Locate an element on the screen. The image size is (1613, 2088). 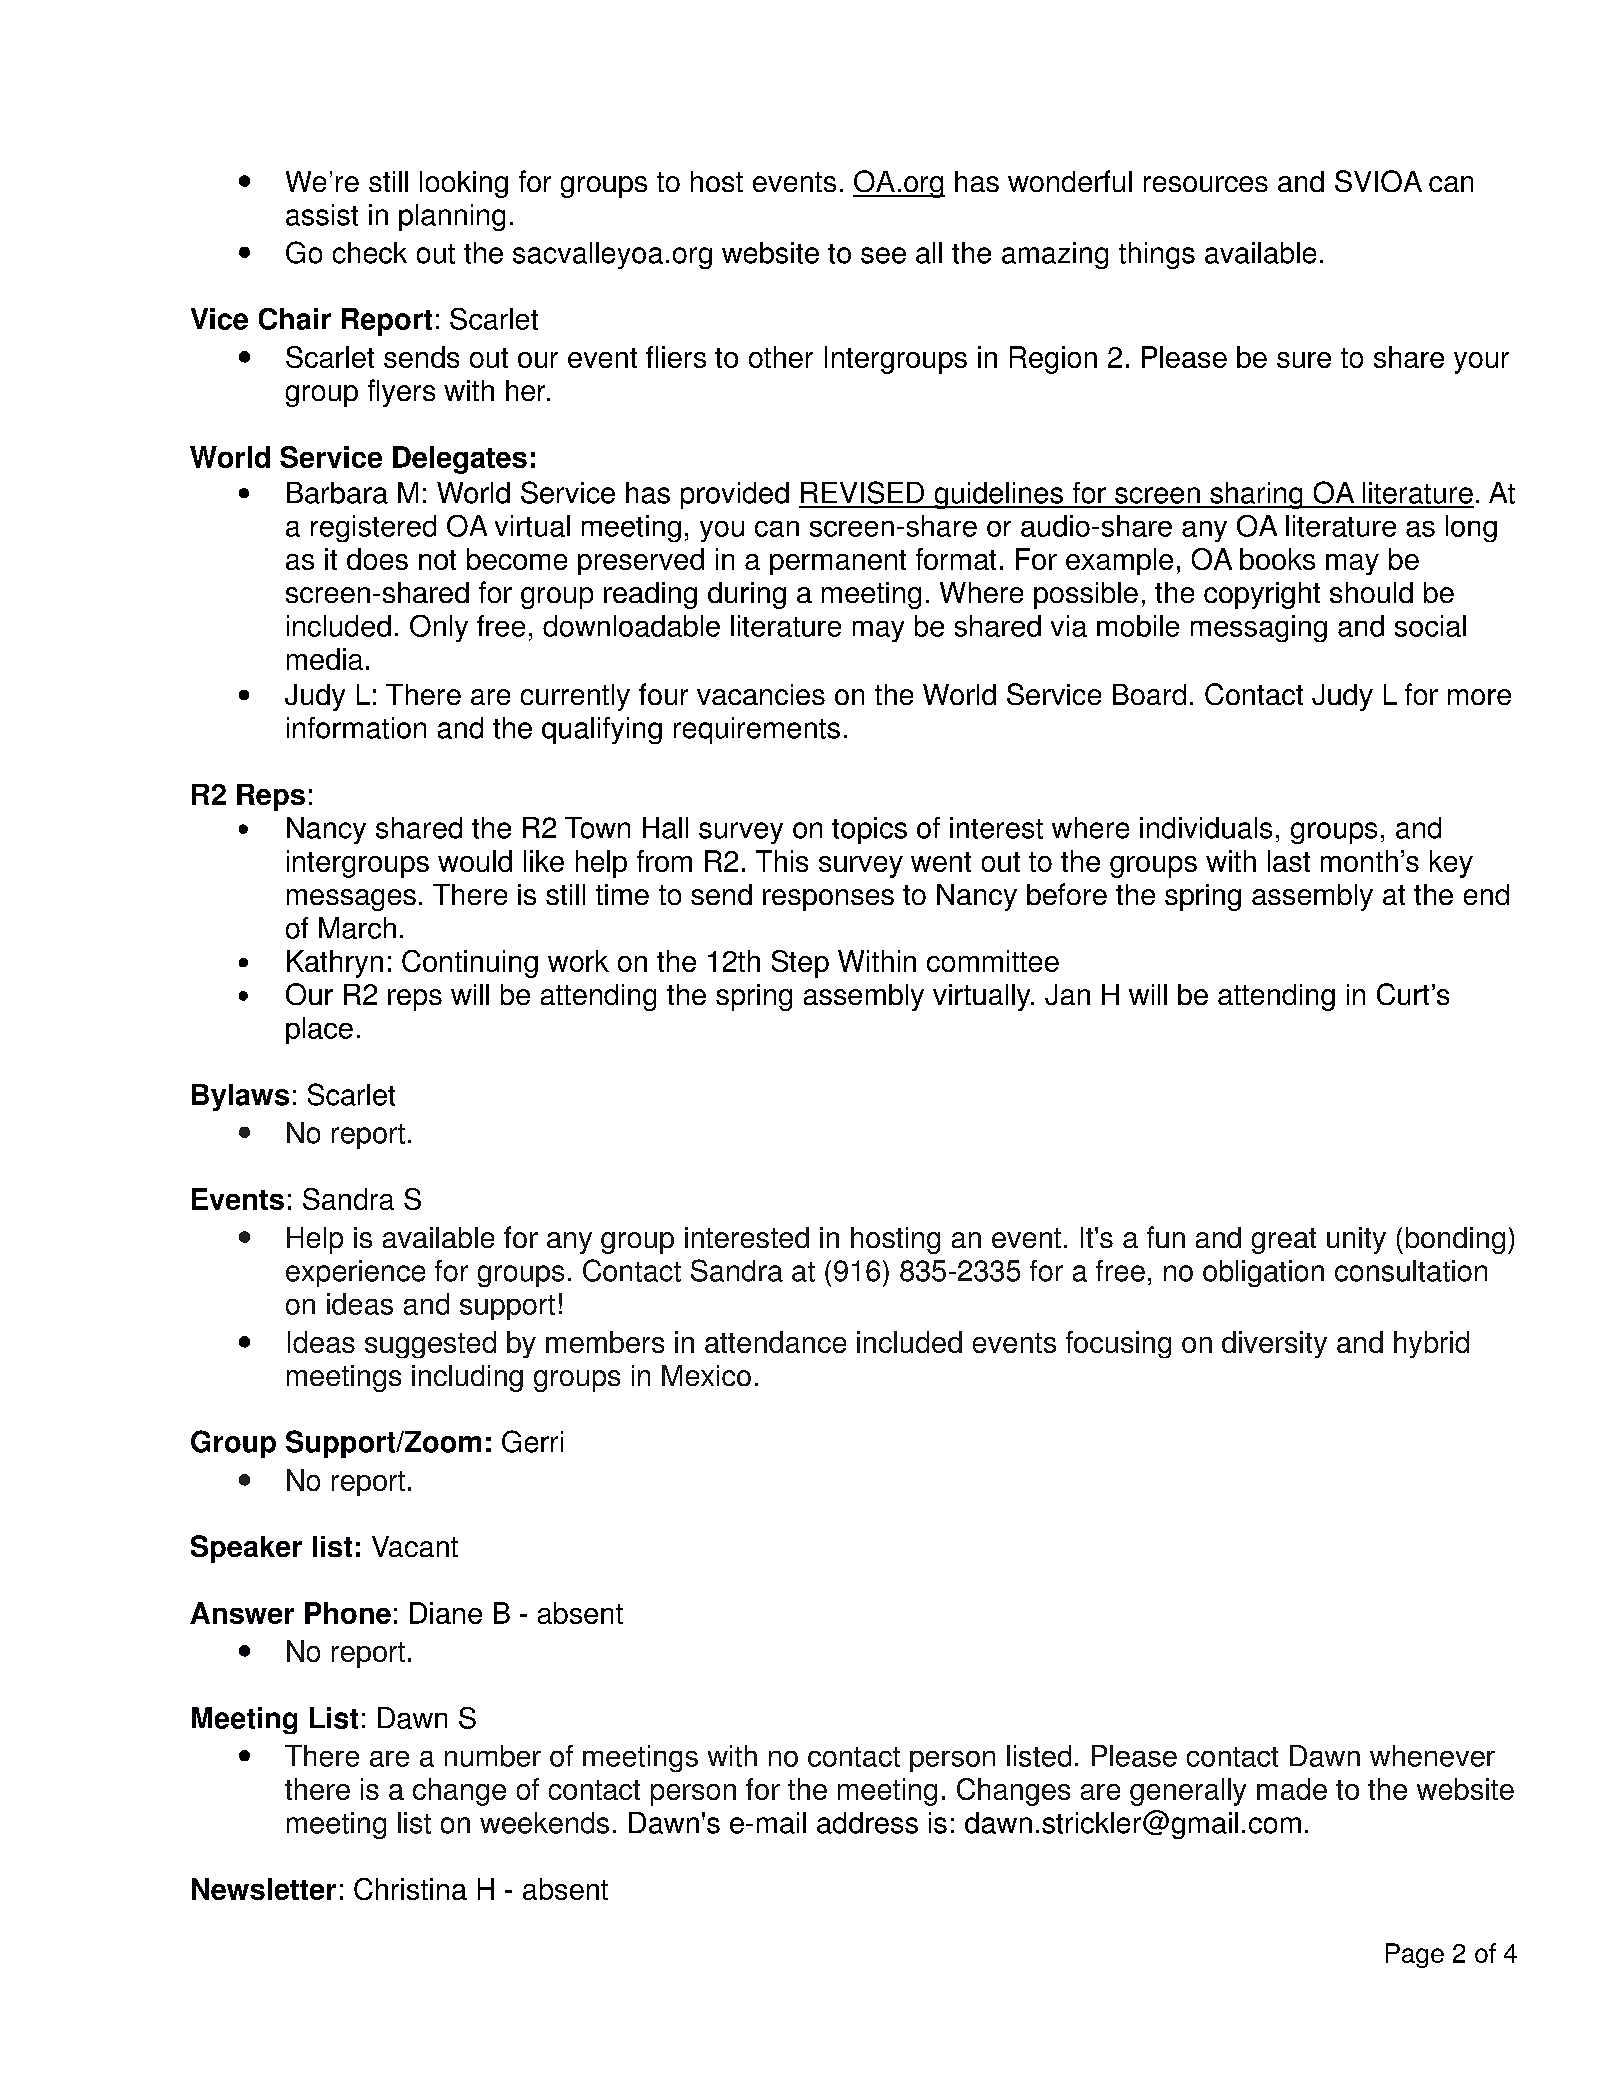
would is located at coordinates (475, 861).
